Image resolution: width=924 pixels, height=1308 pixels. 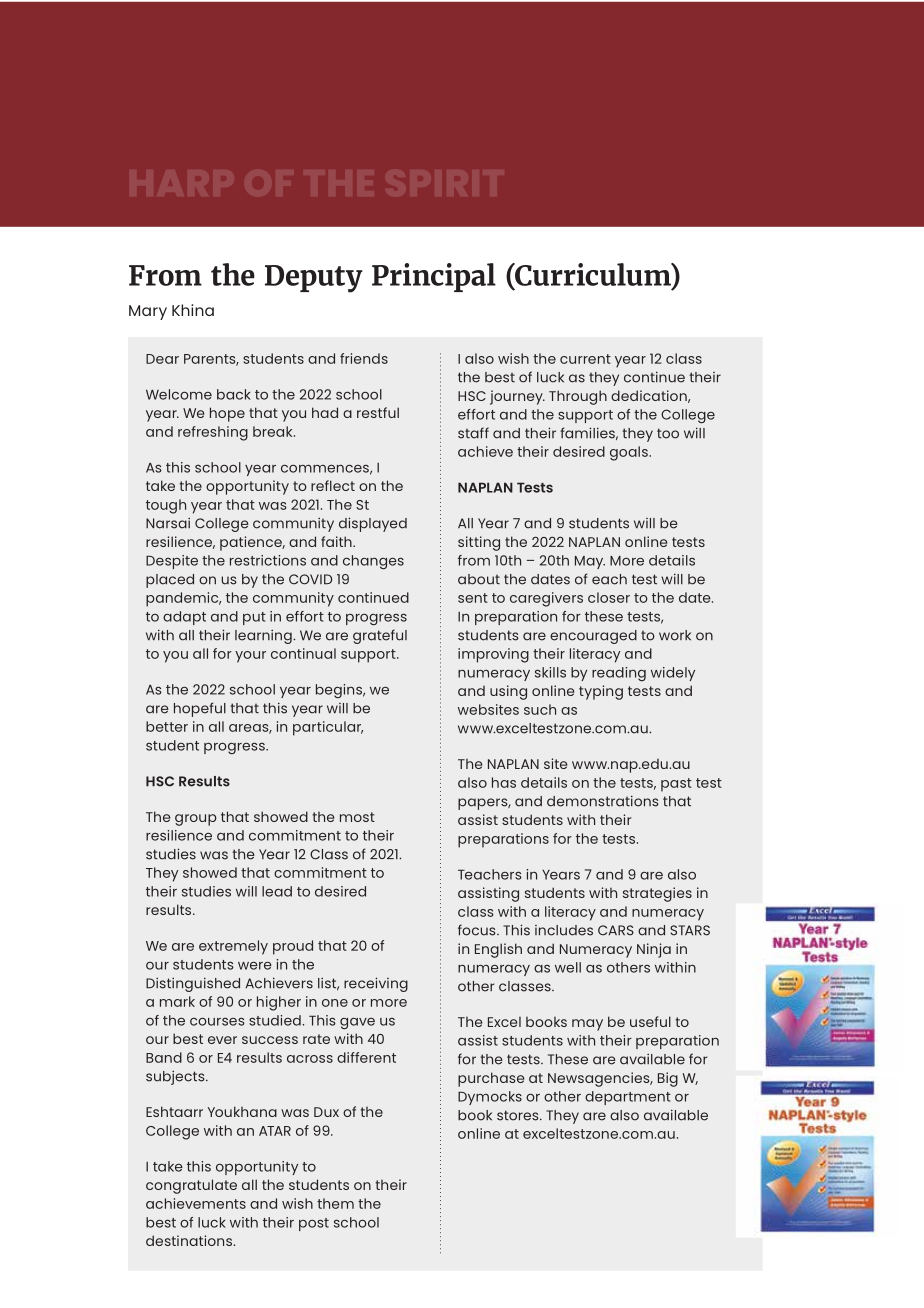 I want to click on Principal, so click(x=434, y=277).
